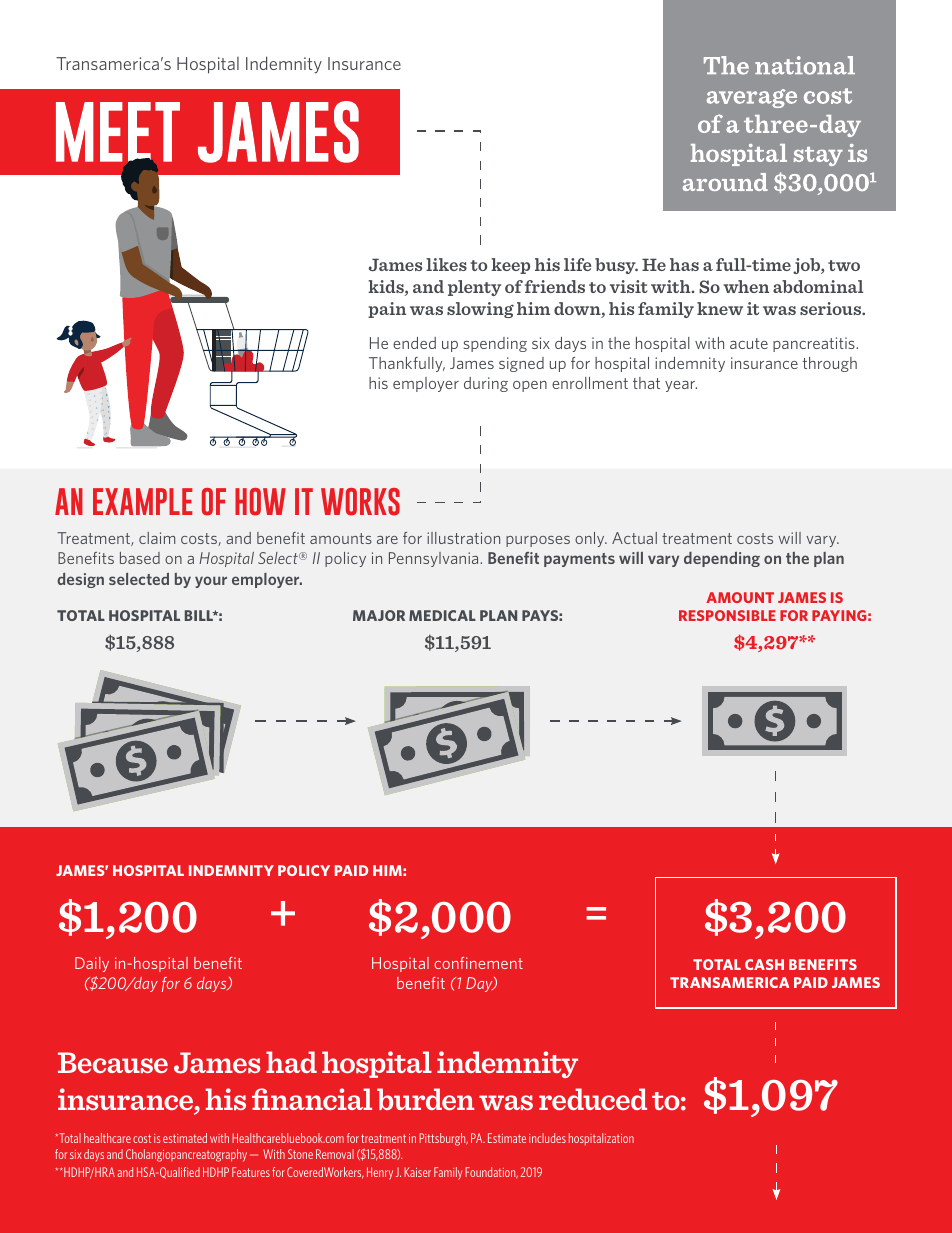 This screenshot has height=1233, width=952. I want to click on your, so click(211, 582).
